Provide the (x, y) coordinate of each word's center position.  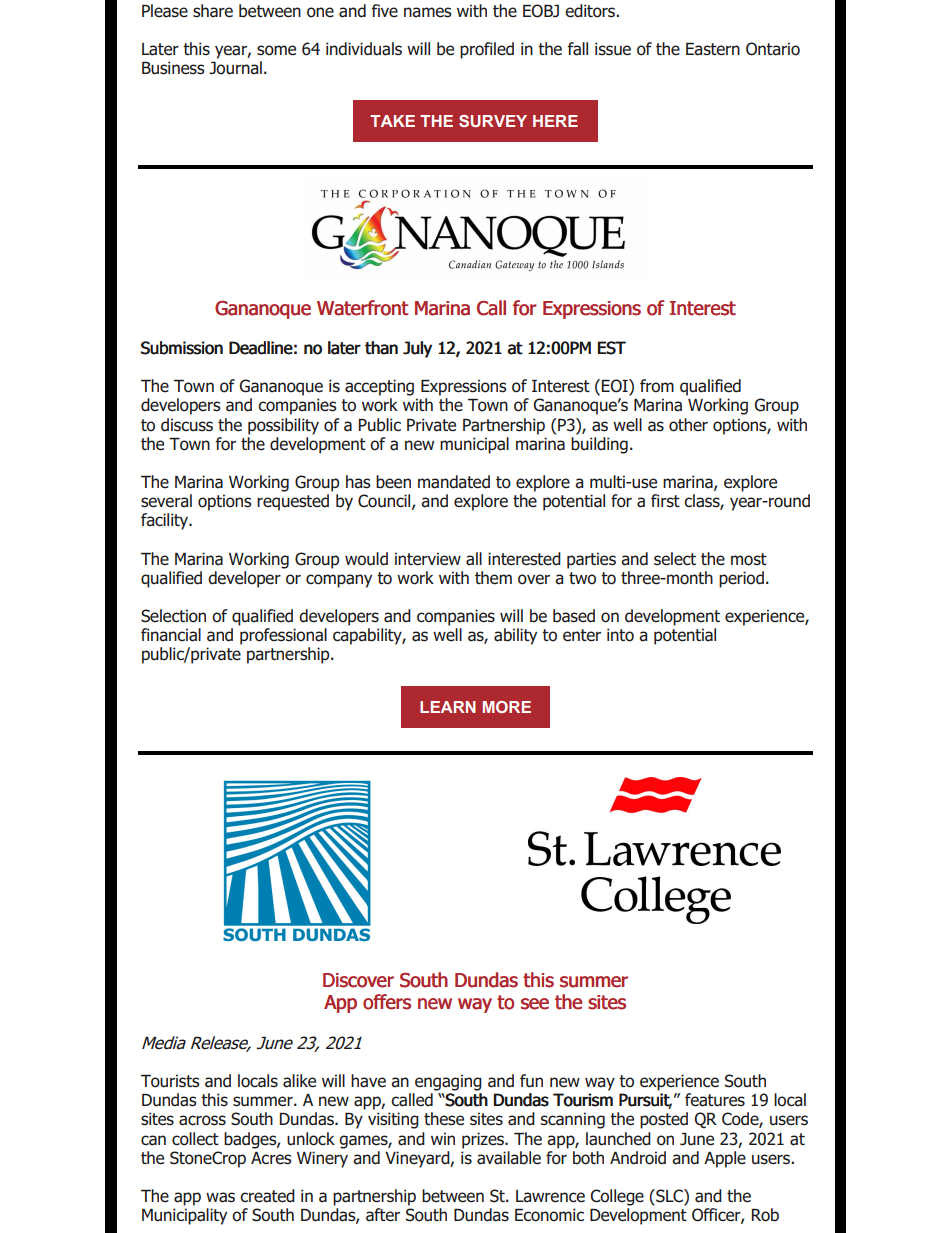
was (220, 1197)
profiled (487, 50)
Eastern (713, 49)
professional (283, 636)
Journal (235, 68)
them (493, 578)
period (741, 579)
